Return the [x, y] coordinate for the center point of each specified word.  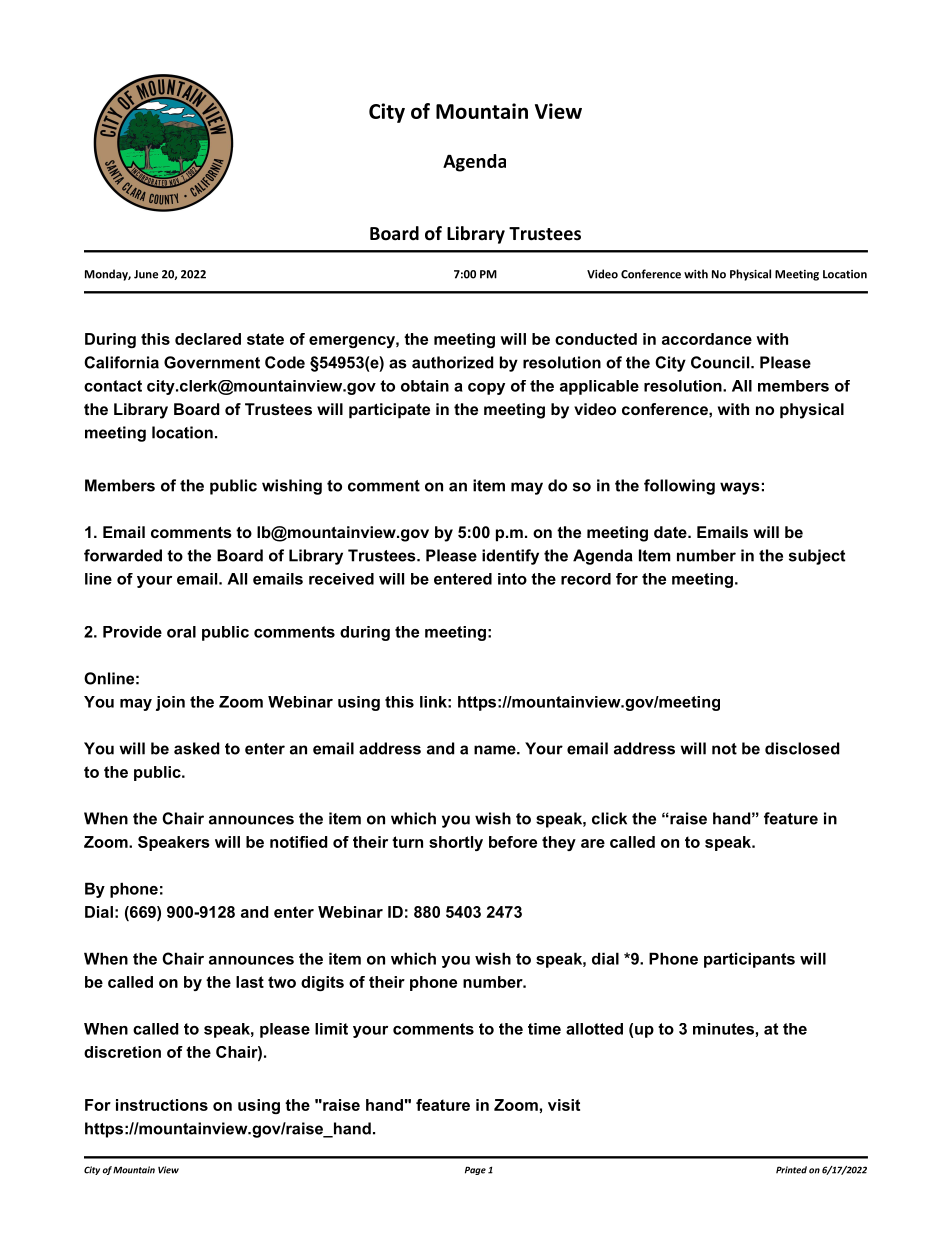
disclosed [802, 748]
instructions [162, 1105]
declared [208, 339]
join [170, 703]
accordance [707, 339]
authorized [452, 362]
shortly [456, 843]
